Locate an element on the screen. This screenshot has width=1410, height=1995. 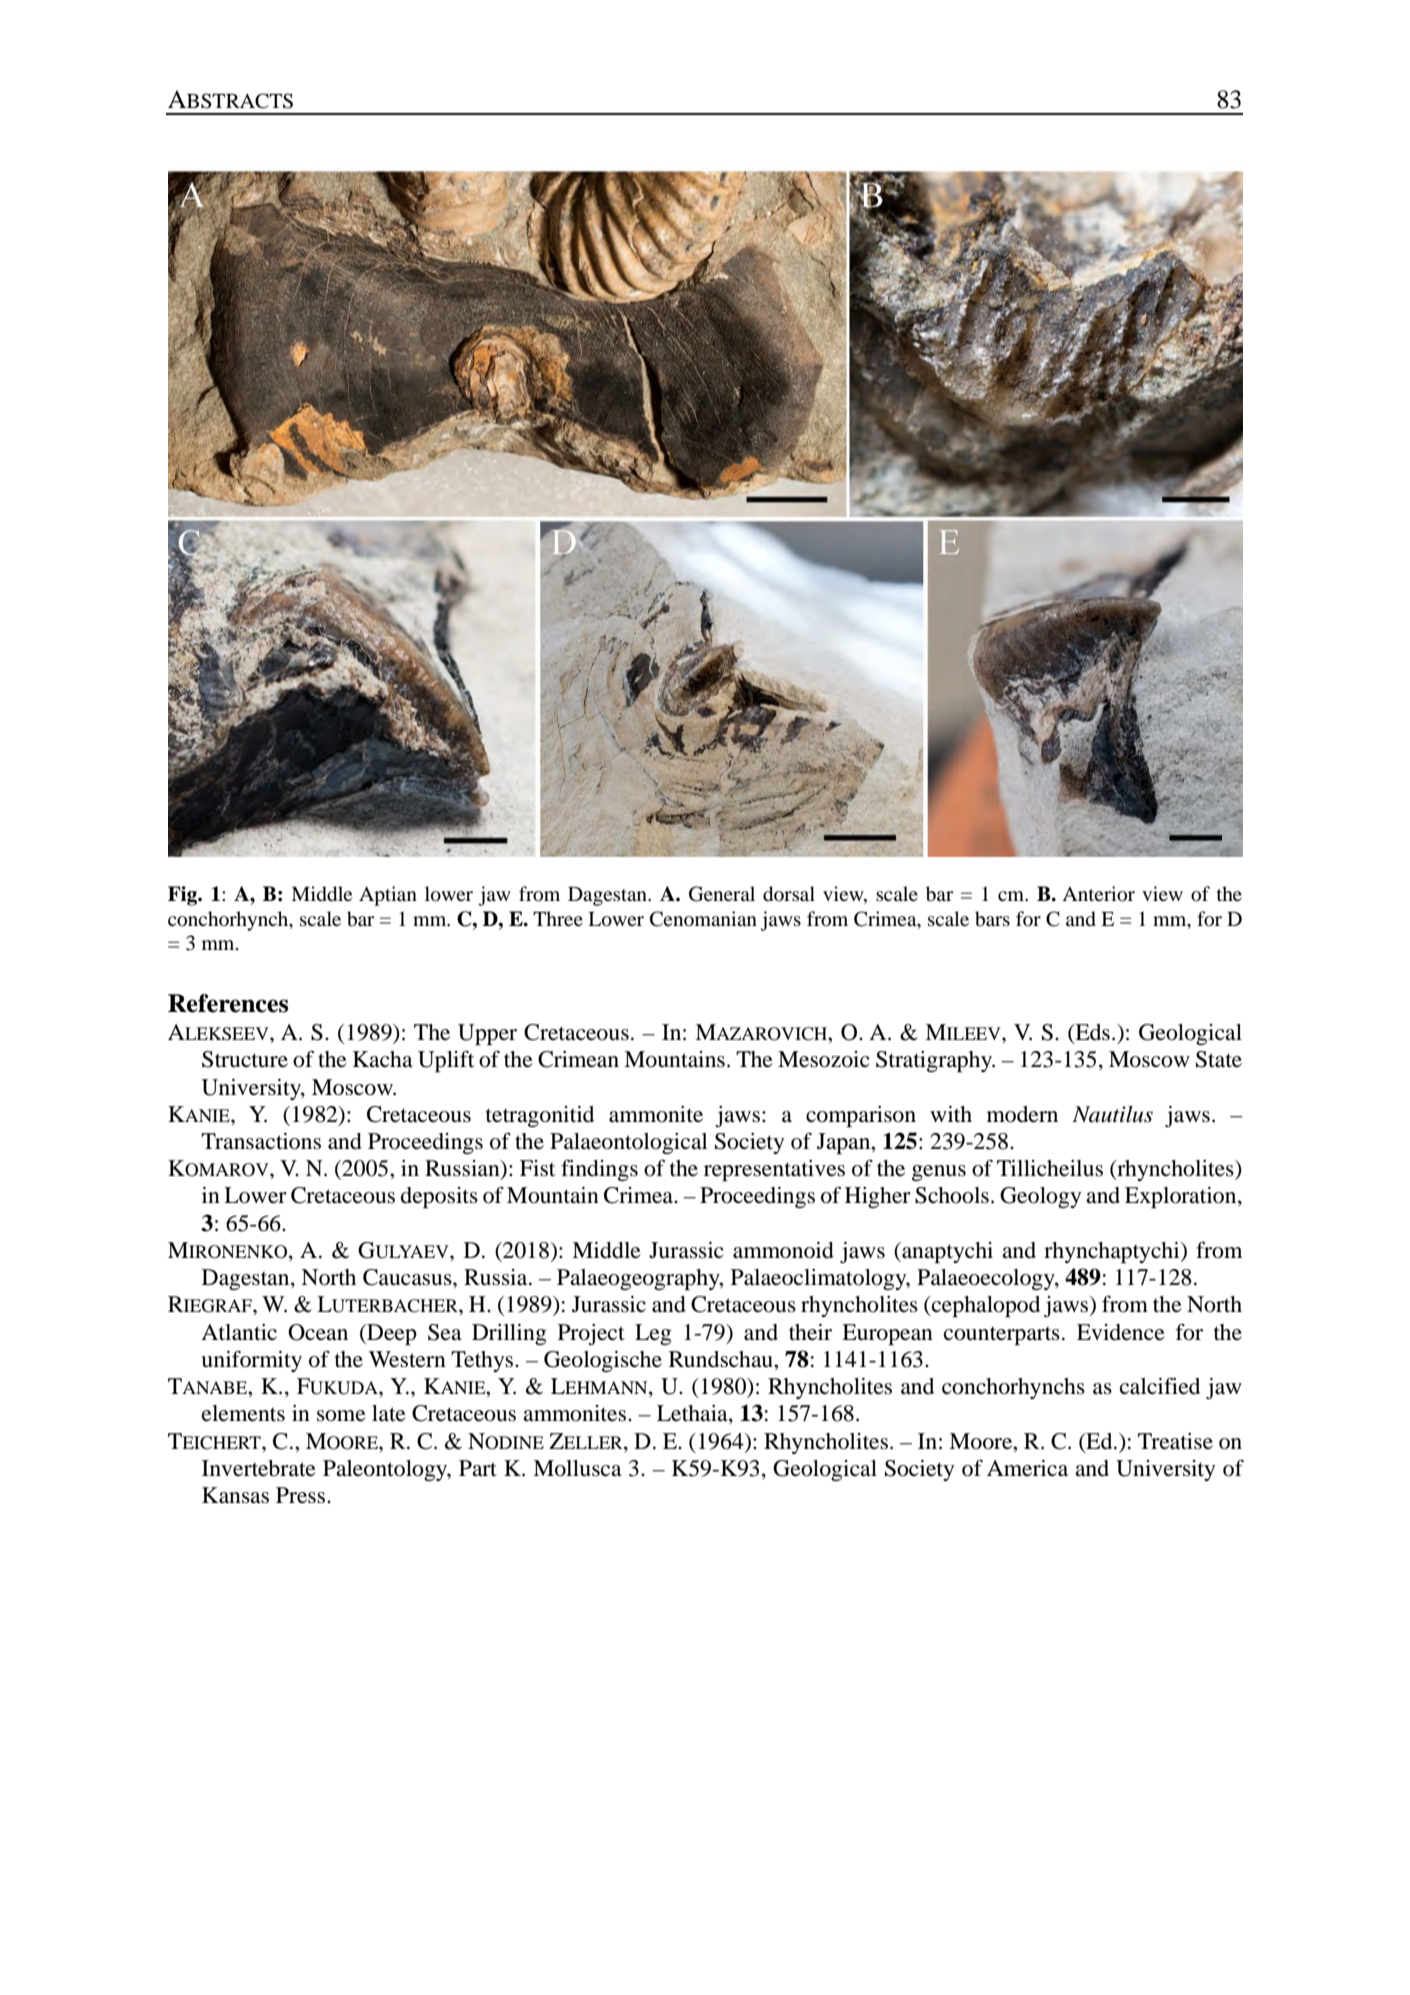
Press is located at coordinates (302, 1495).
